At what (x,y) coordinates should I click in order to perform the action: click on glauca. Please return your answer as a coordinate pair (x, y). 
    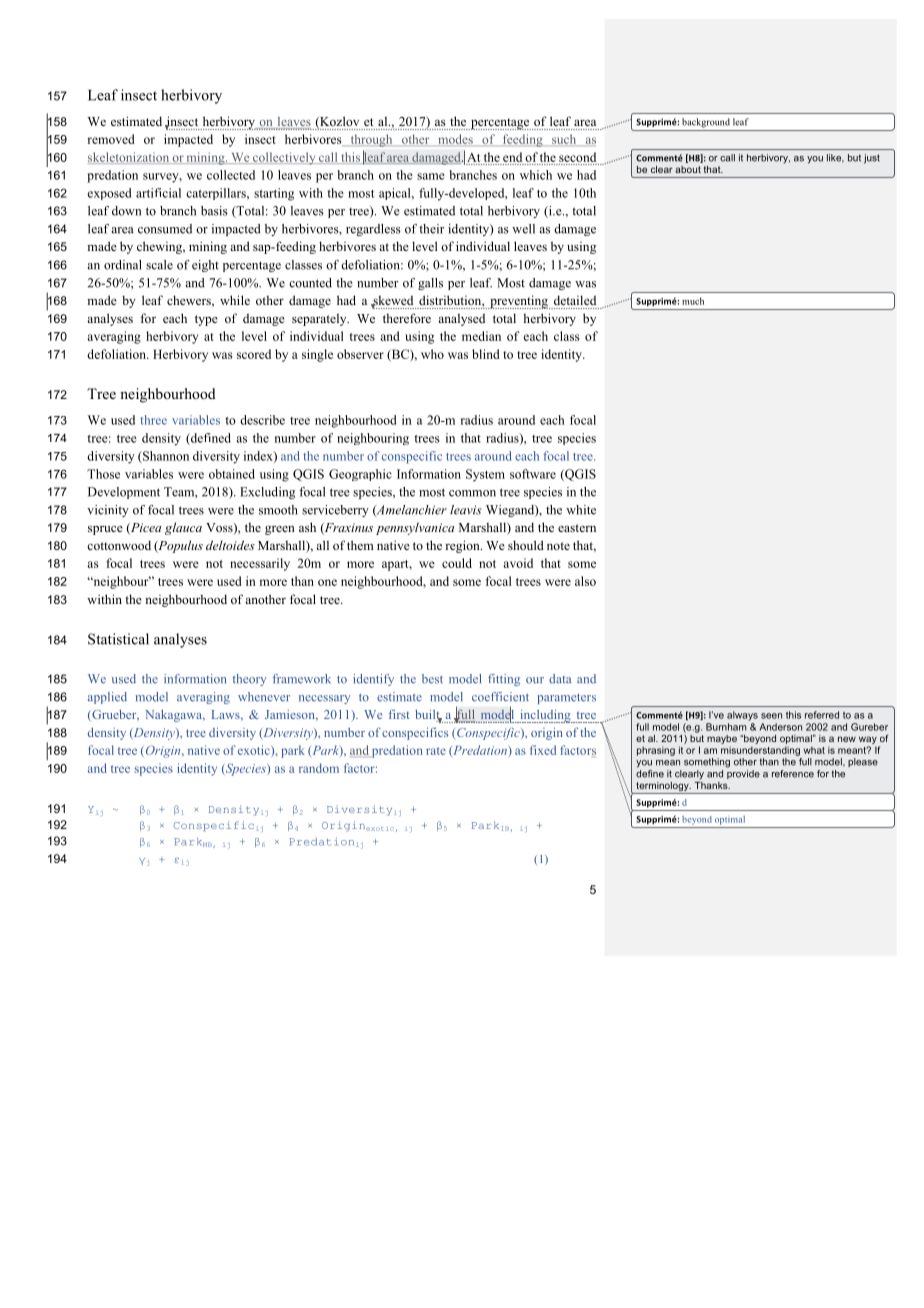
    Looking at the image, I should click on (183, 528).
